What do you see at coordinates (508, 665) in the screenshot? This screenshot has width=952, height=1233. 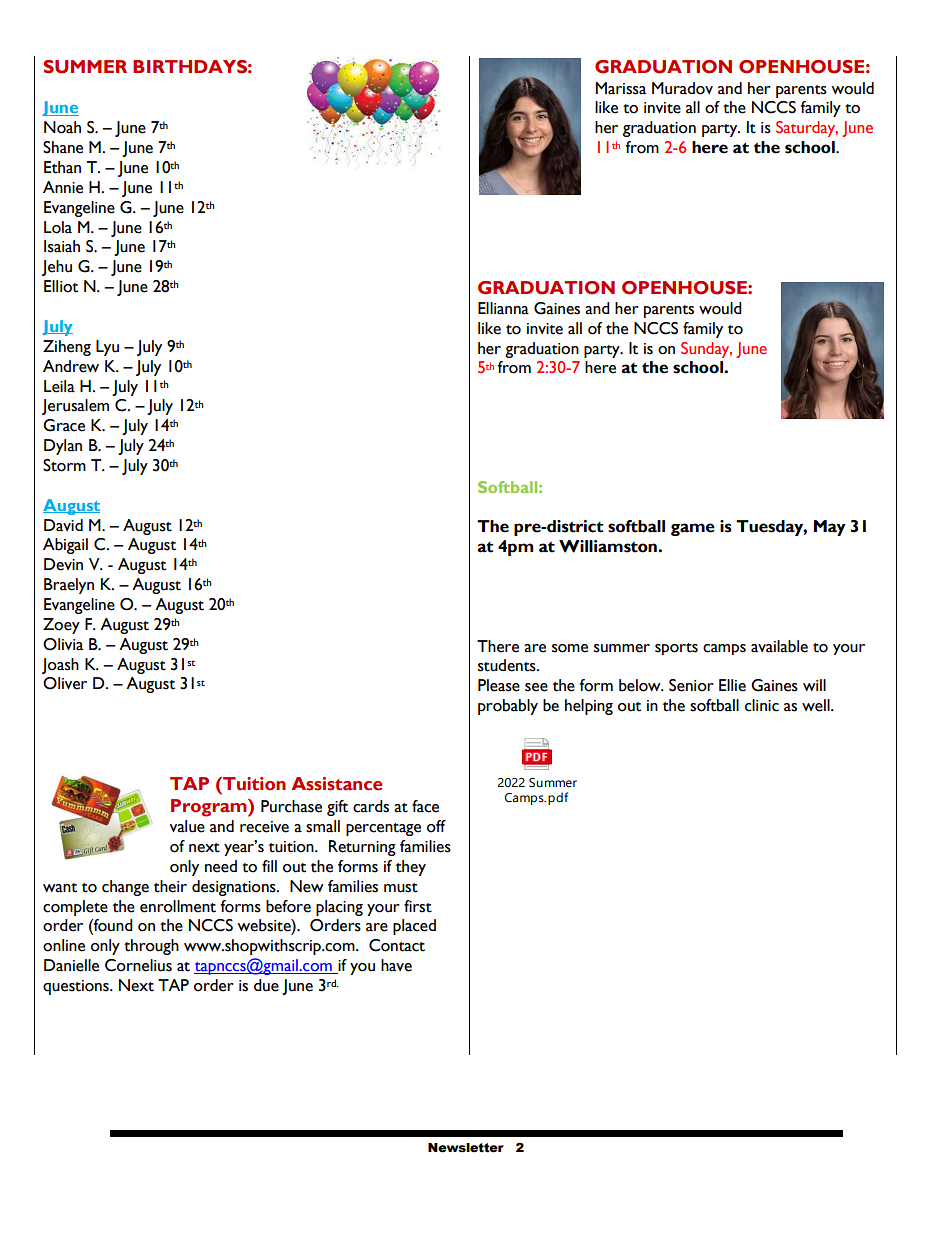 I see `students` at bounding box center [508, 665].
